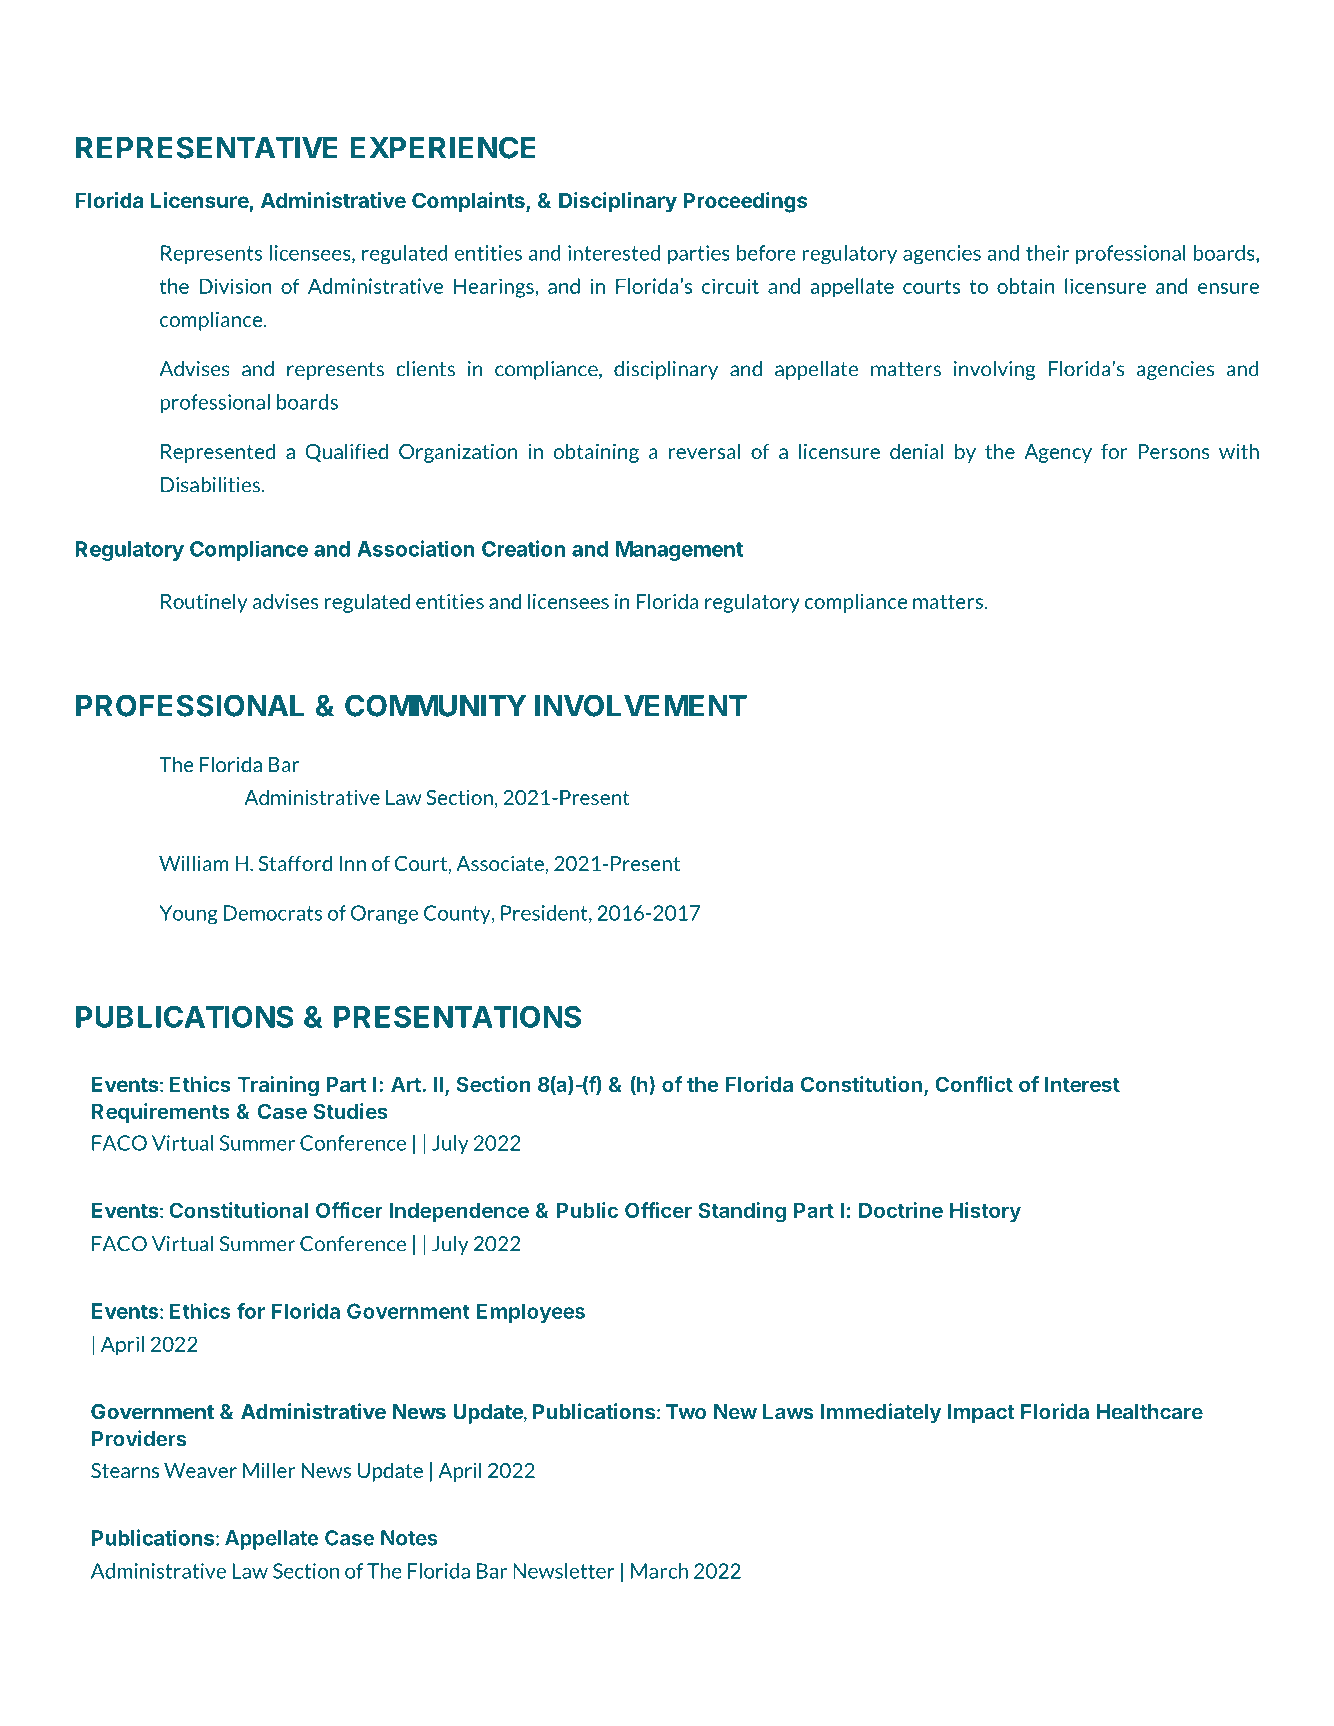  What do you see at coordinates (745, 202) in the document?
I see `Proceedings` at bounding box center [745, 202].
